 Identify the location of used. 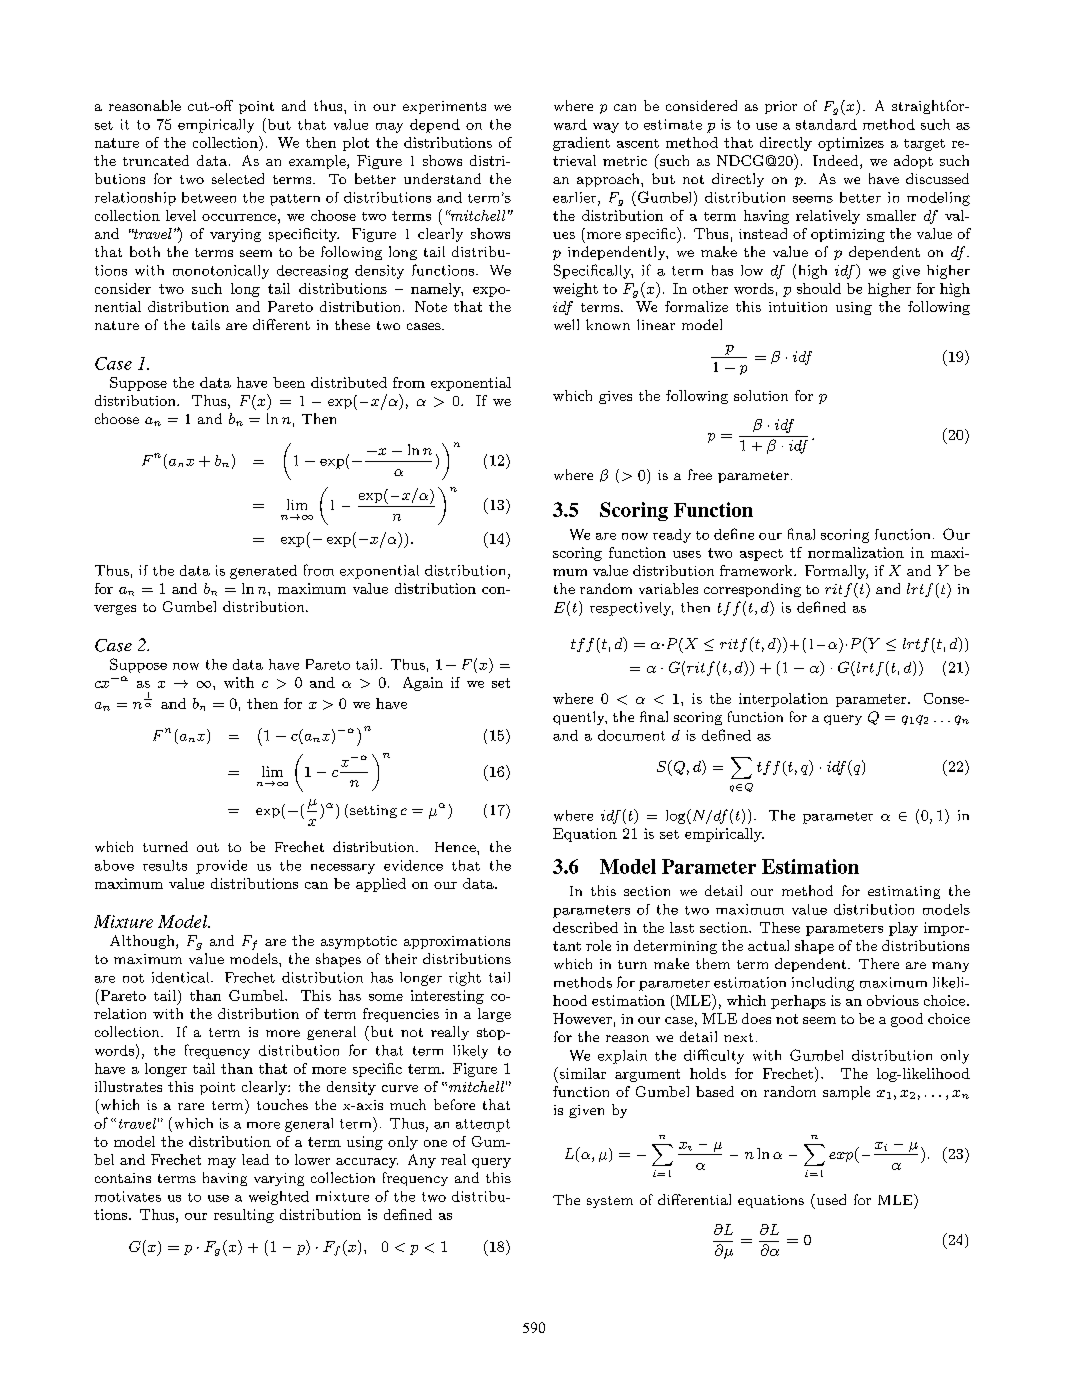
(830, 1199).
